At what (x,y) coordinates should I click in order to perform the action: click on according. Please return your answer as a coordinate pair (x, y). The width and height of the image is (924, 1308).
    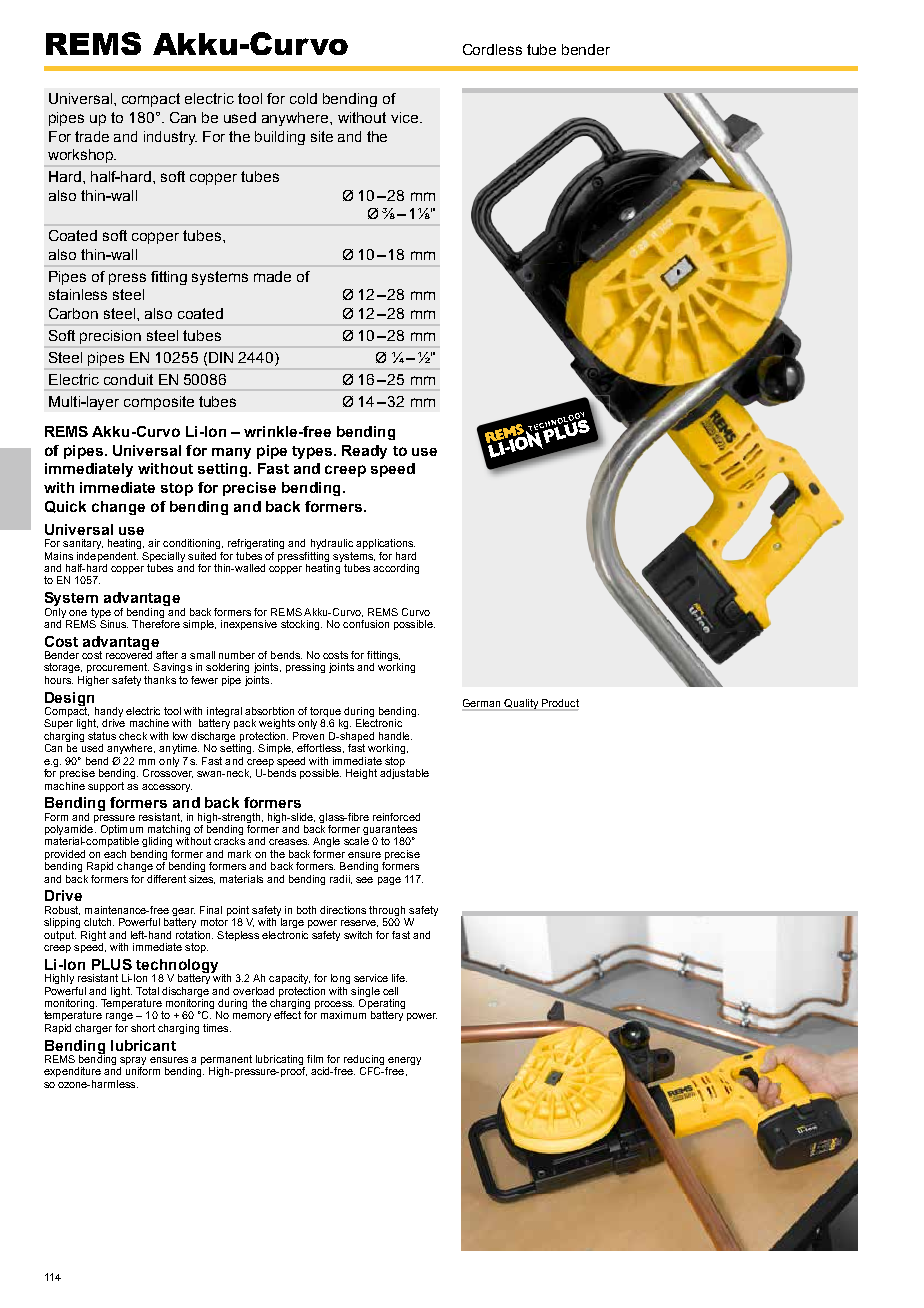
    Looking at the image, I should click on (396, 569).
